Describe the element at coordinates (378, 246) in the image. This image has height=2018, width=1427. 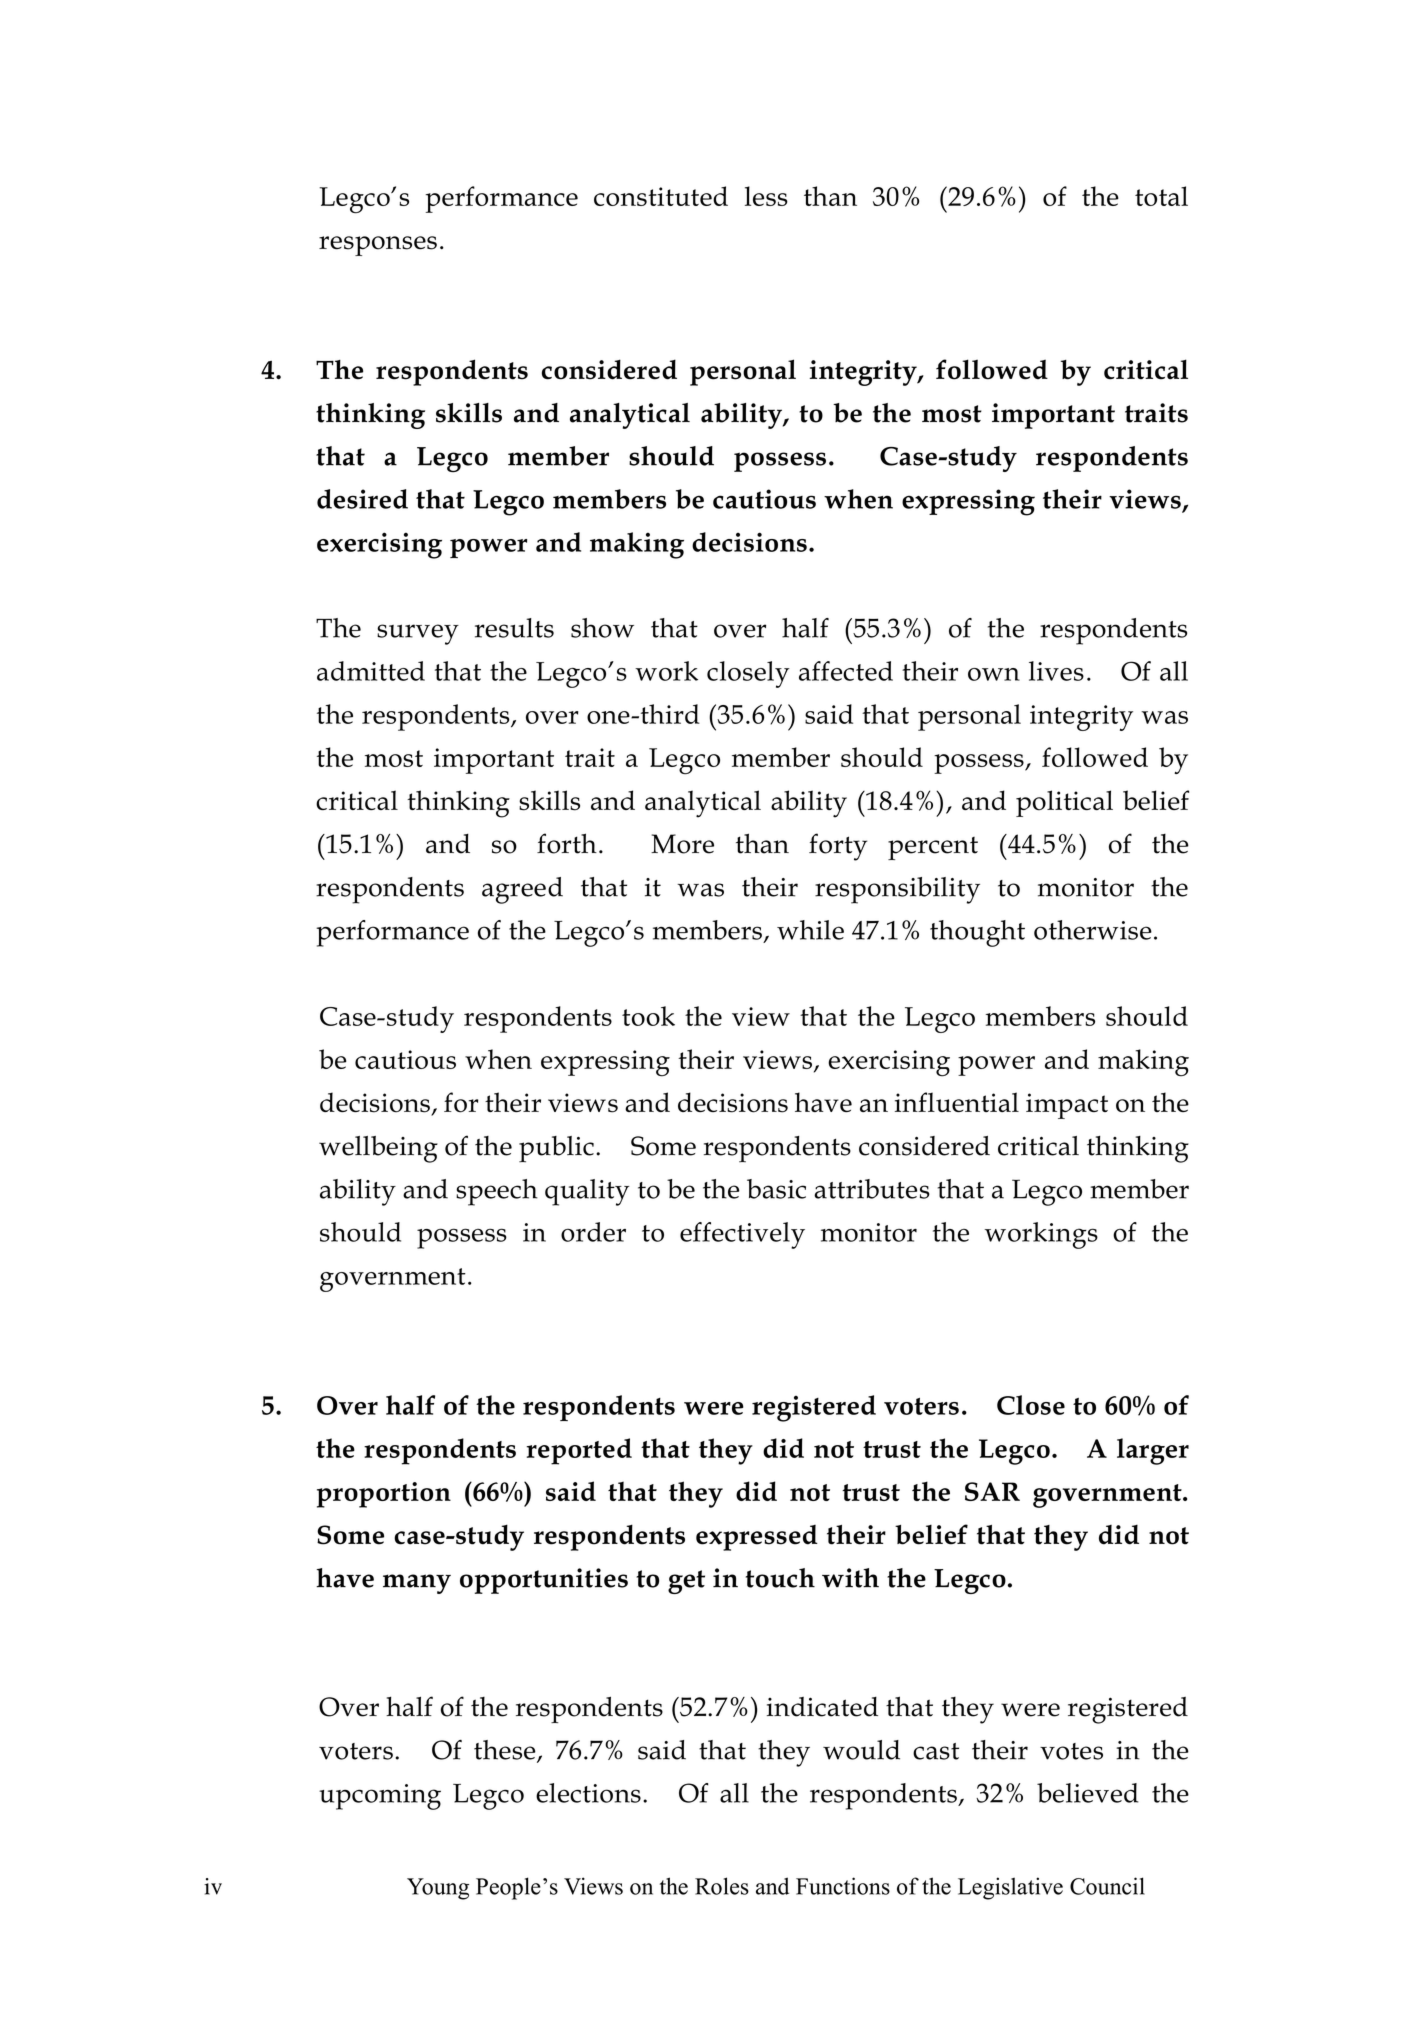
I see `responses` at that location.
